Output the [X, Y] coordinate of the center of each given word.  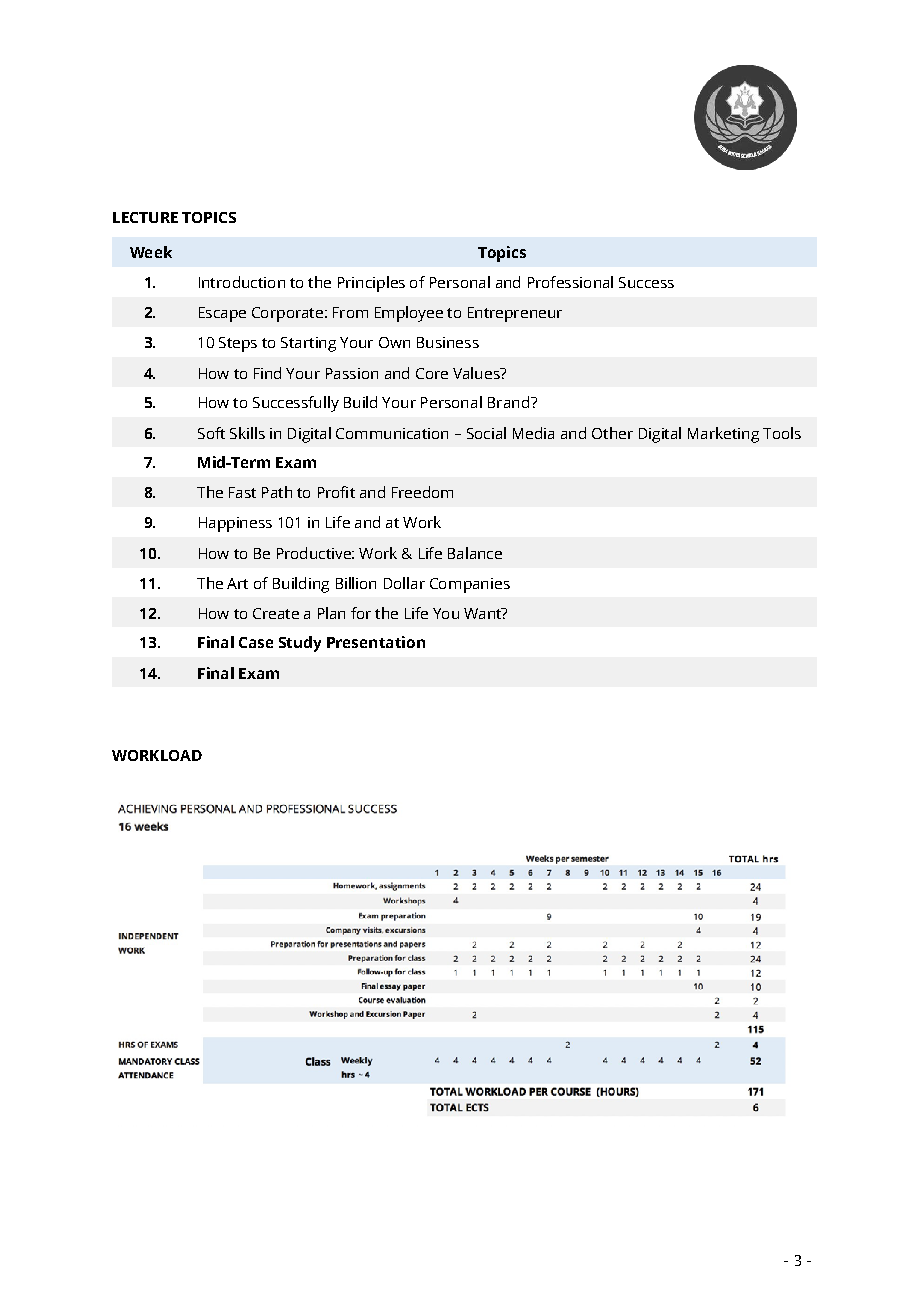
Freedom [422, 492]
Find [267, 373]
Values [477, 373]
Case [256, 642]
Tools [782, 433]
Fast [242, 492]
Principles [371, 284]
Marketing [723, 435]
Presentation [376, 642]
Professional [570, 282]
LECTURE [145, 217]
